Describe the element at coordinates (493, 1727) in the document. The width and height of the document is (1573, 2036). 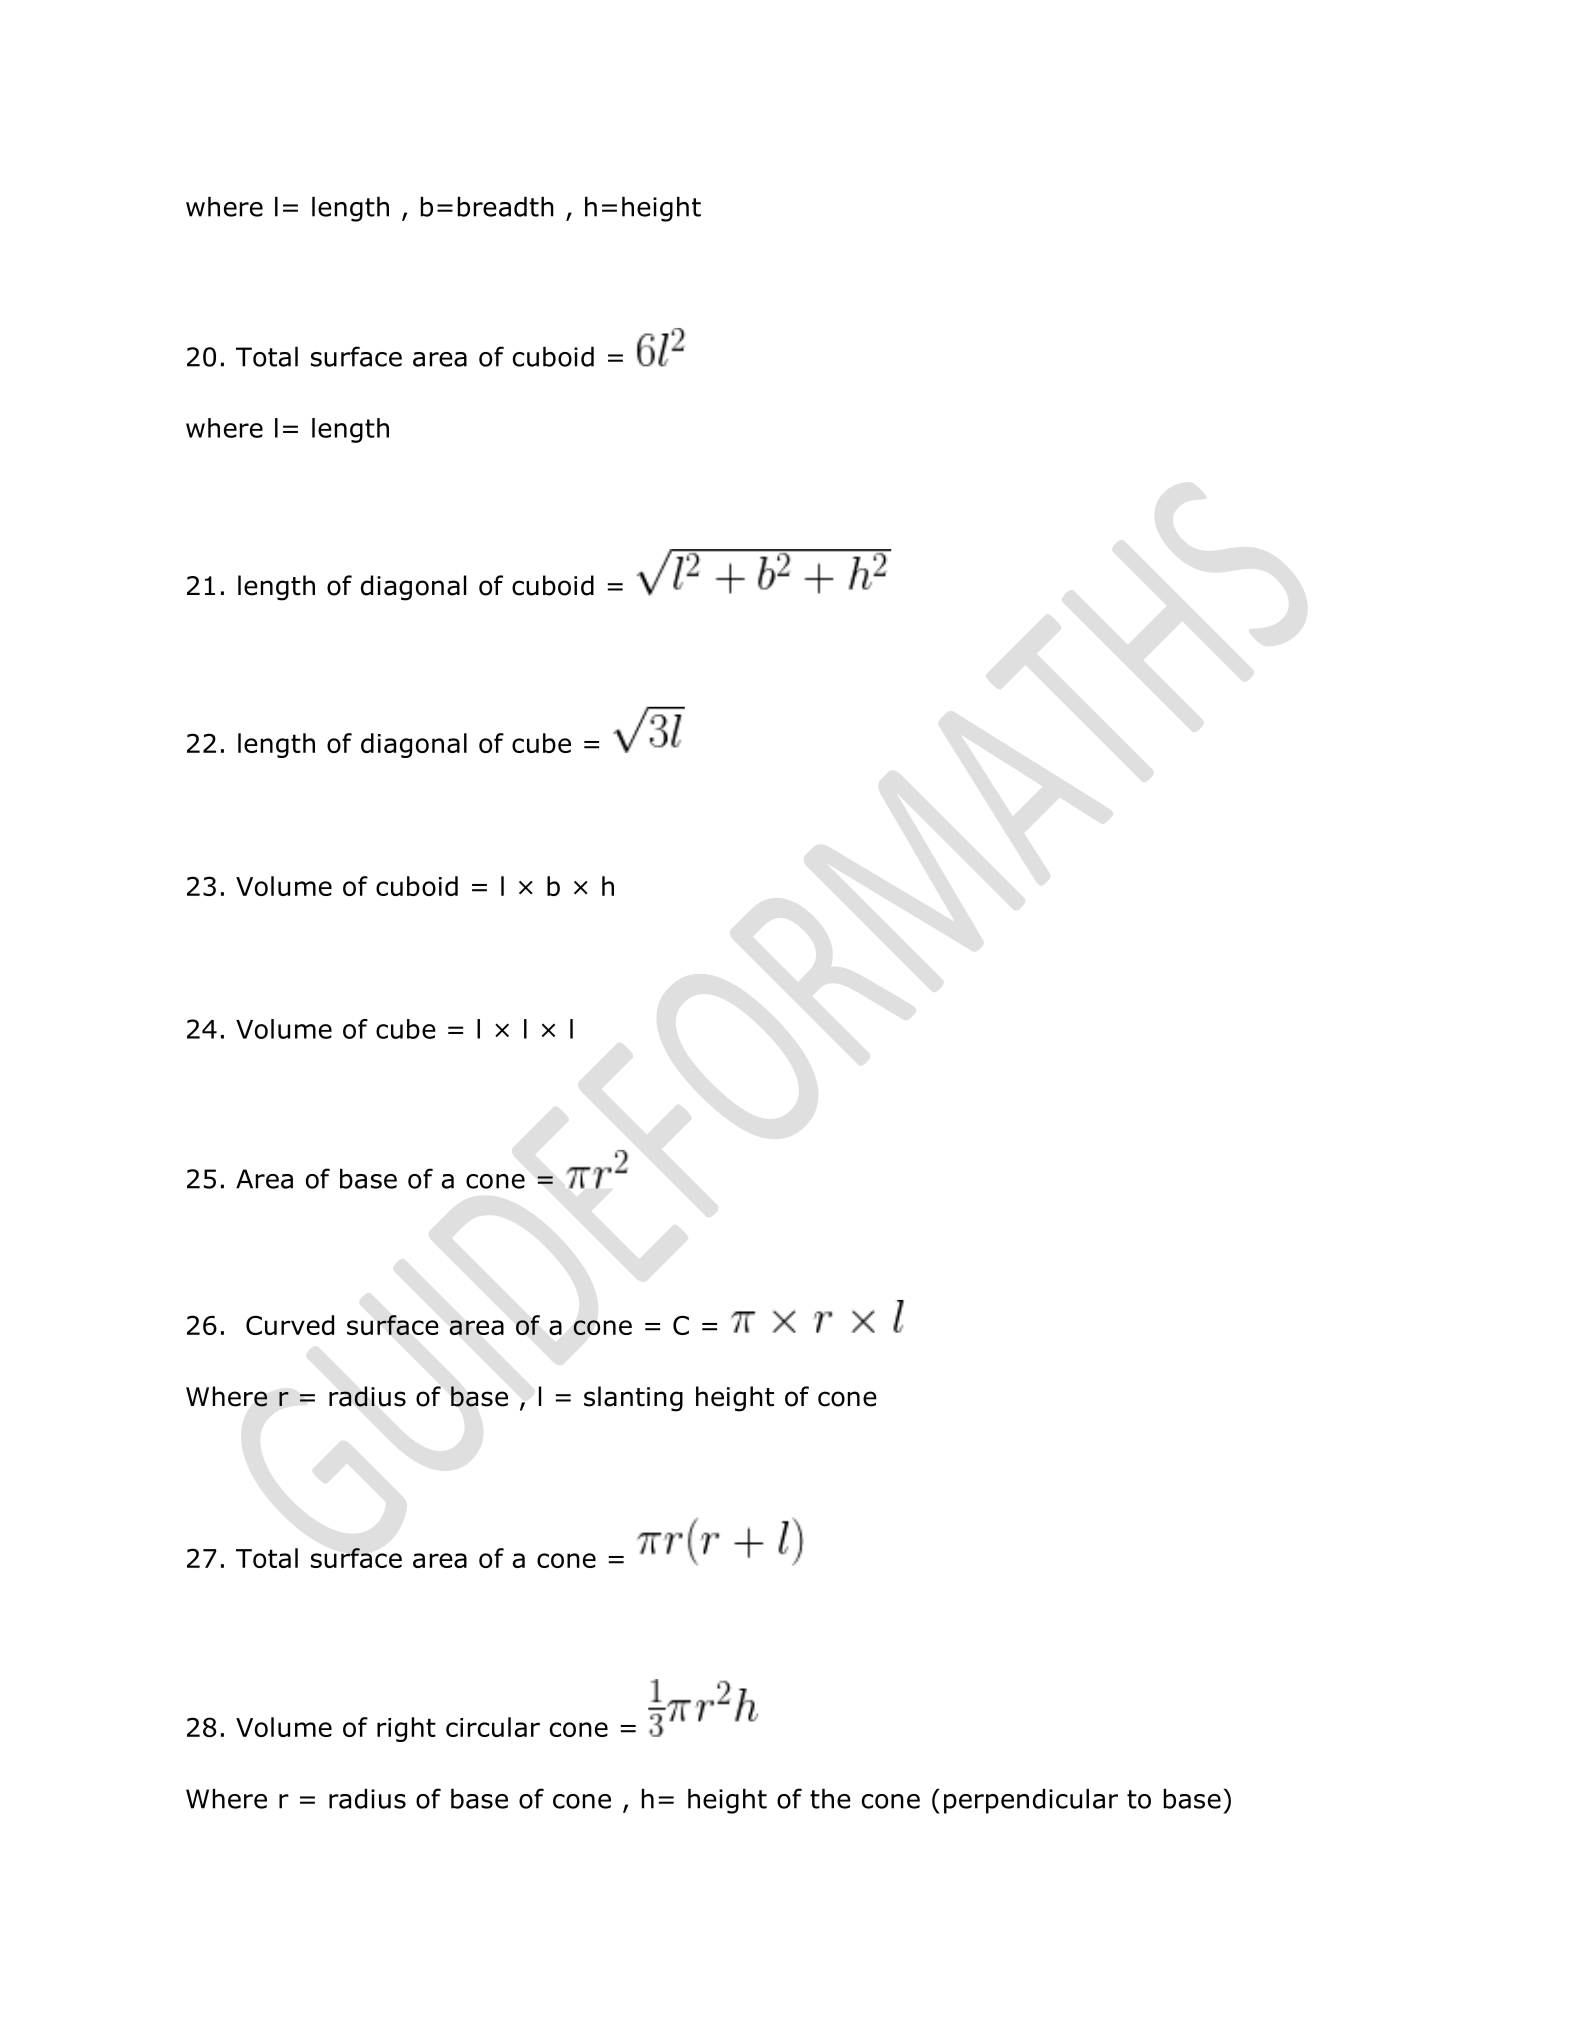
I see `circular` at that location.
